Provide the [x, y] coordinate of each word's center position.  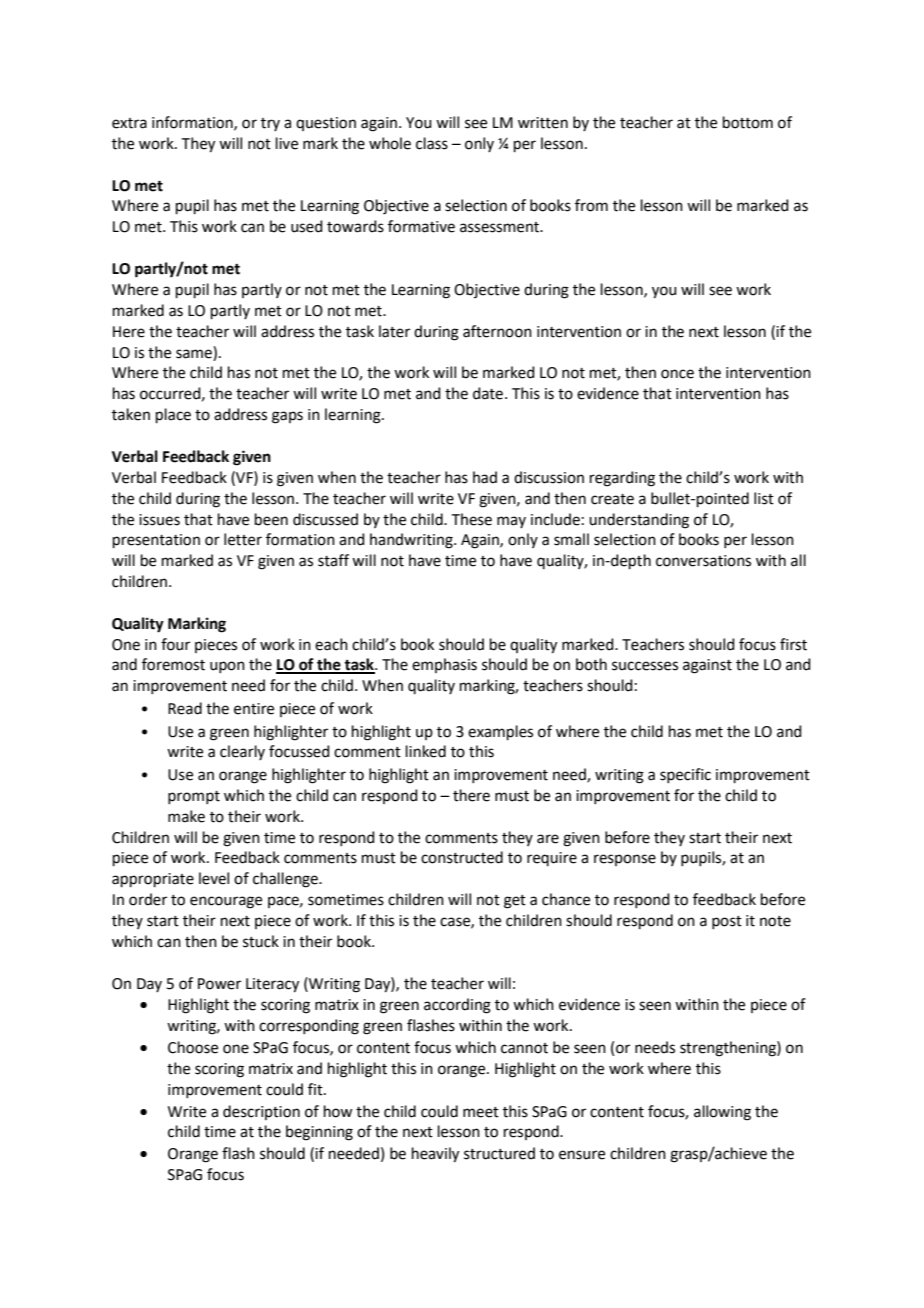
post [727, 922]
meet [481, 1112]
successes [645, 666]
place [173, 415]
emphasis [444, 665]
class [432, 143]
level [214, 878]
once [677, 374]
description [261, 1112]
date [489, 393]
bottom [748, 122]
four [175, 644]
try [270, 124]
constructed [462, 857]
